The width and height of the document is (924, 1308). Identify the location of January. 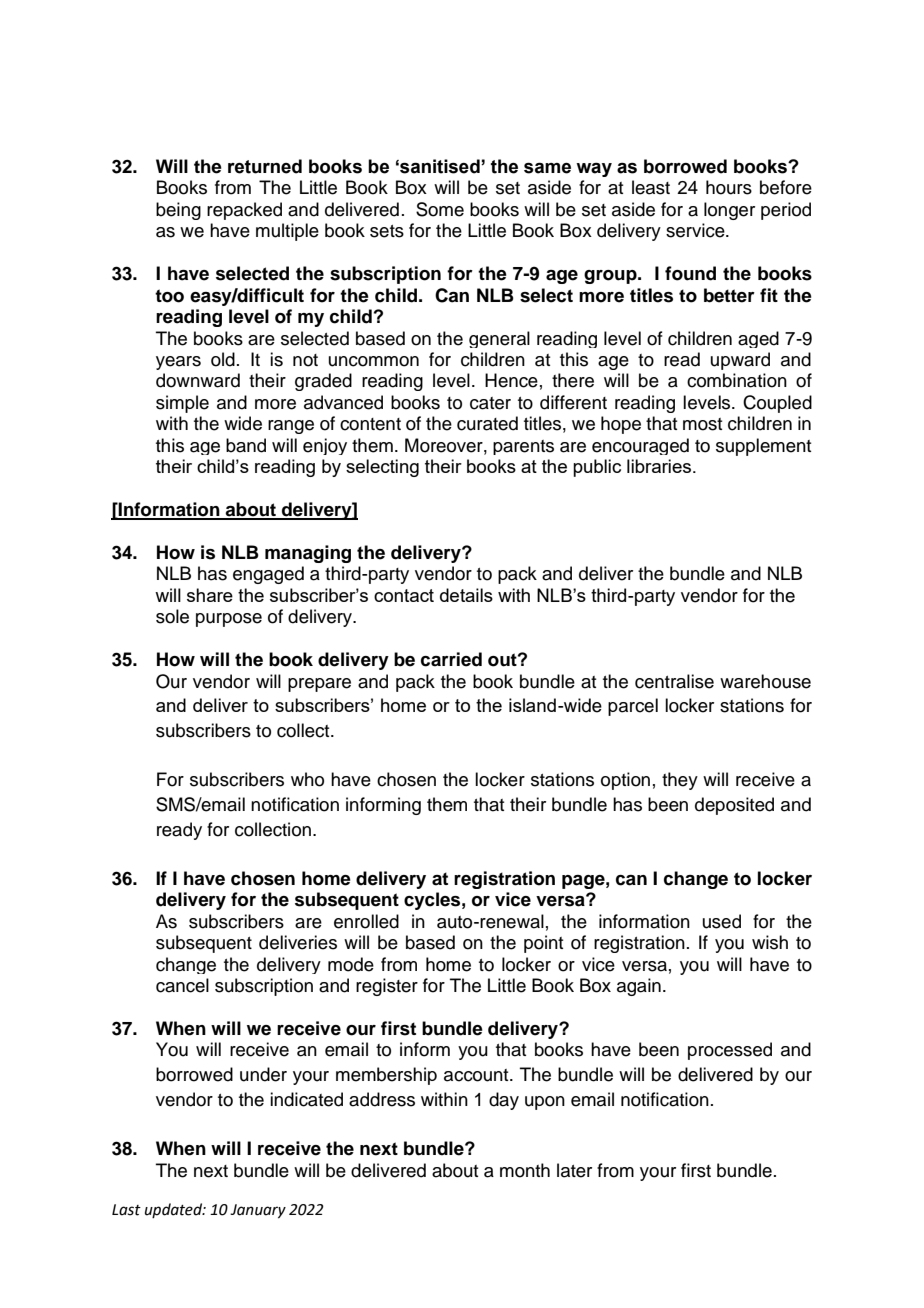
(258, 1211).
